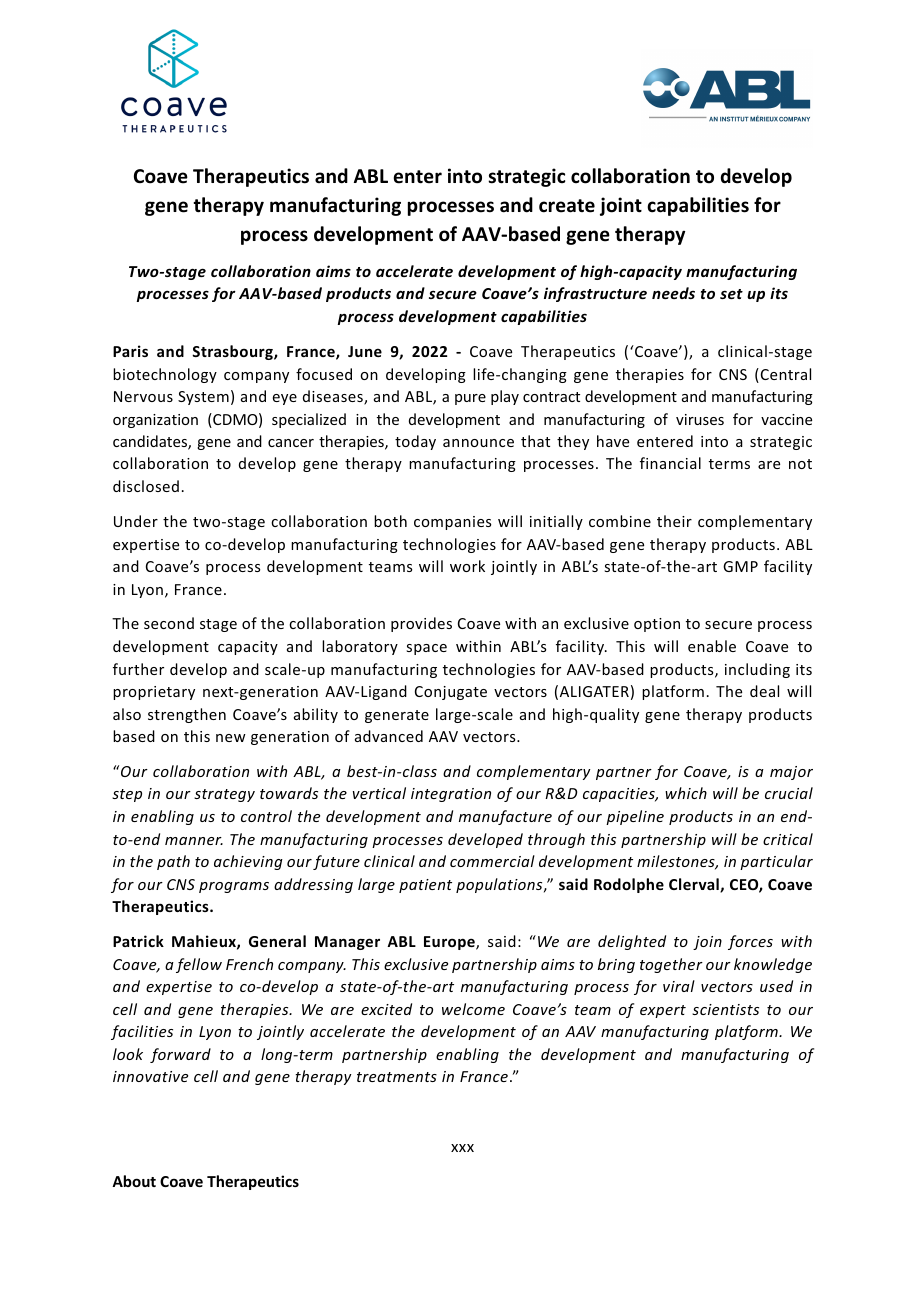 The height and width of the document is (1308, 924). Describe the element at coordinates (452, 523) in the document. I see `companies` at that location.
